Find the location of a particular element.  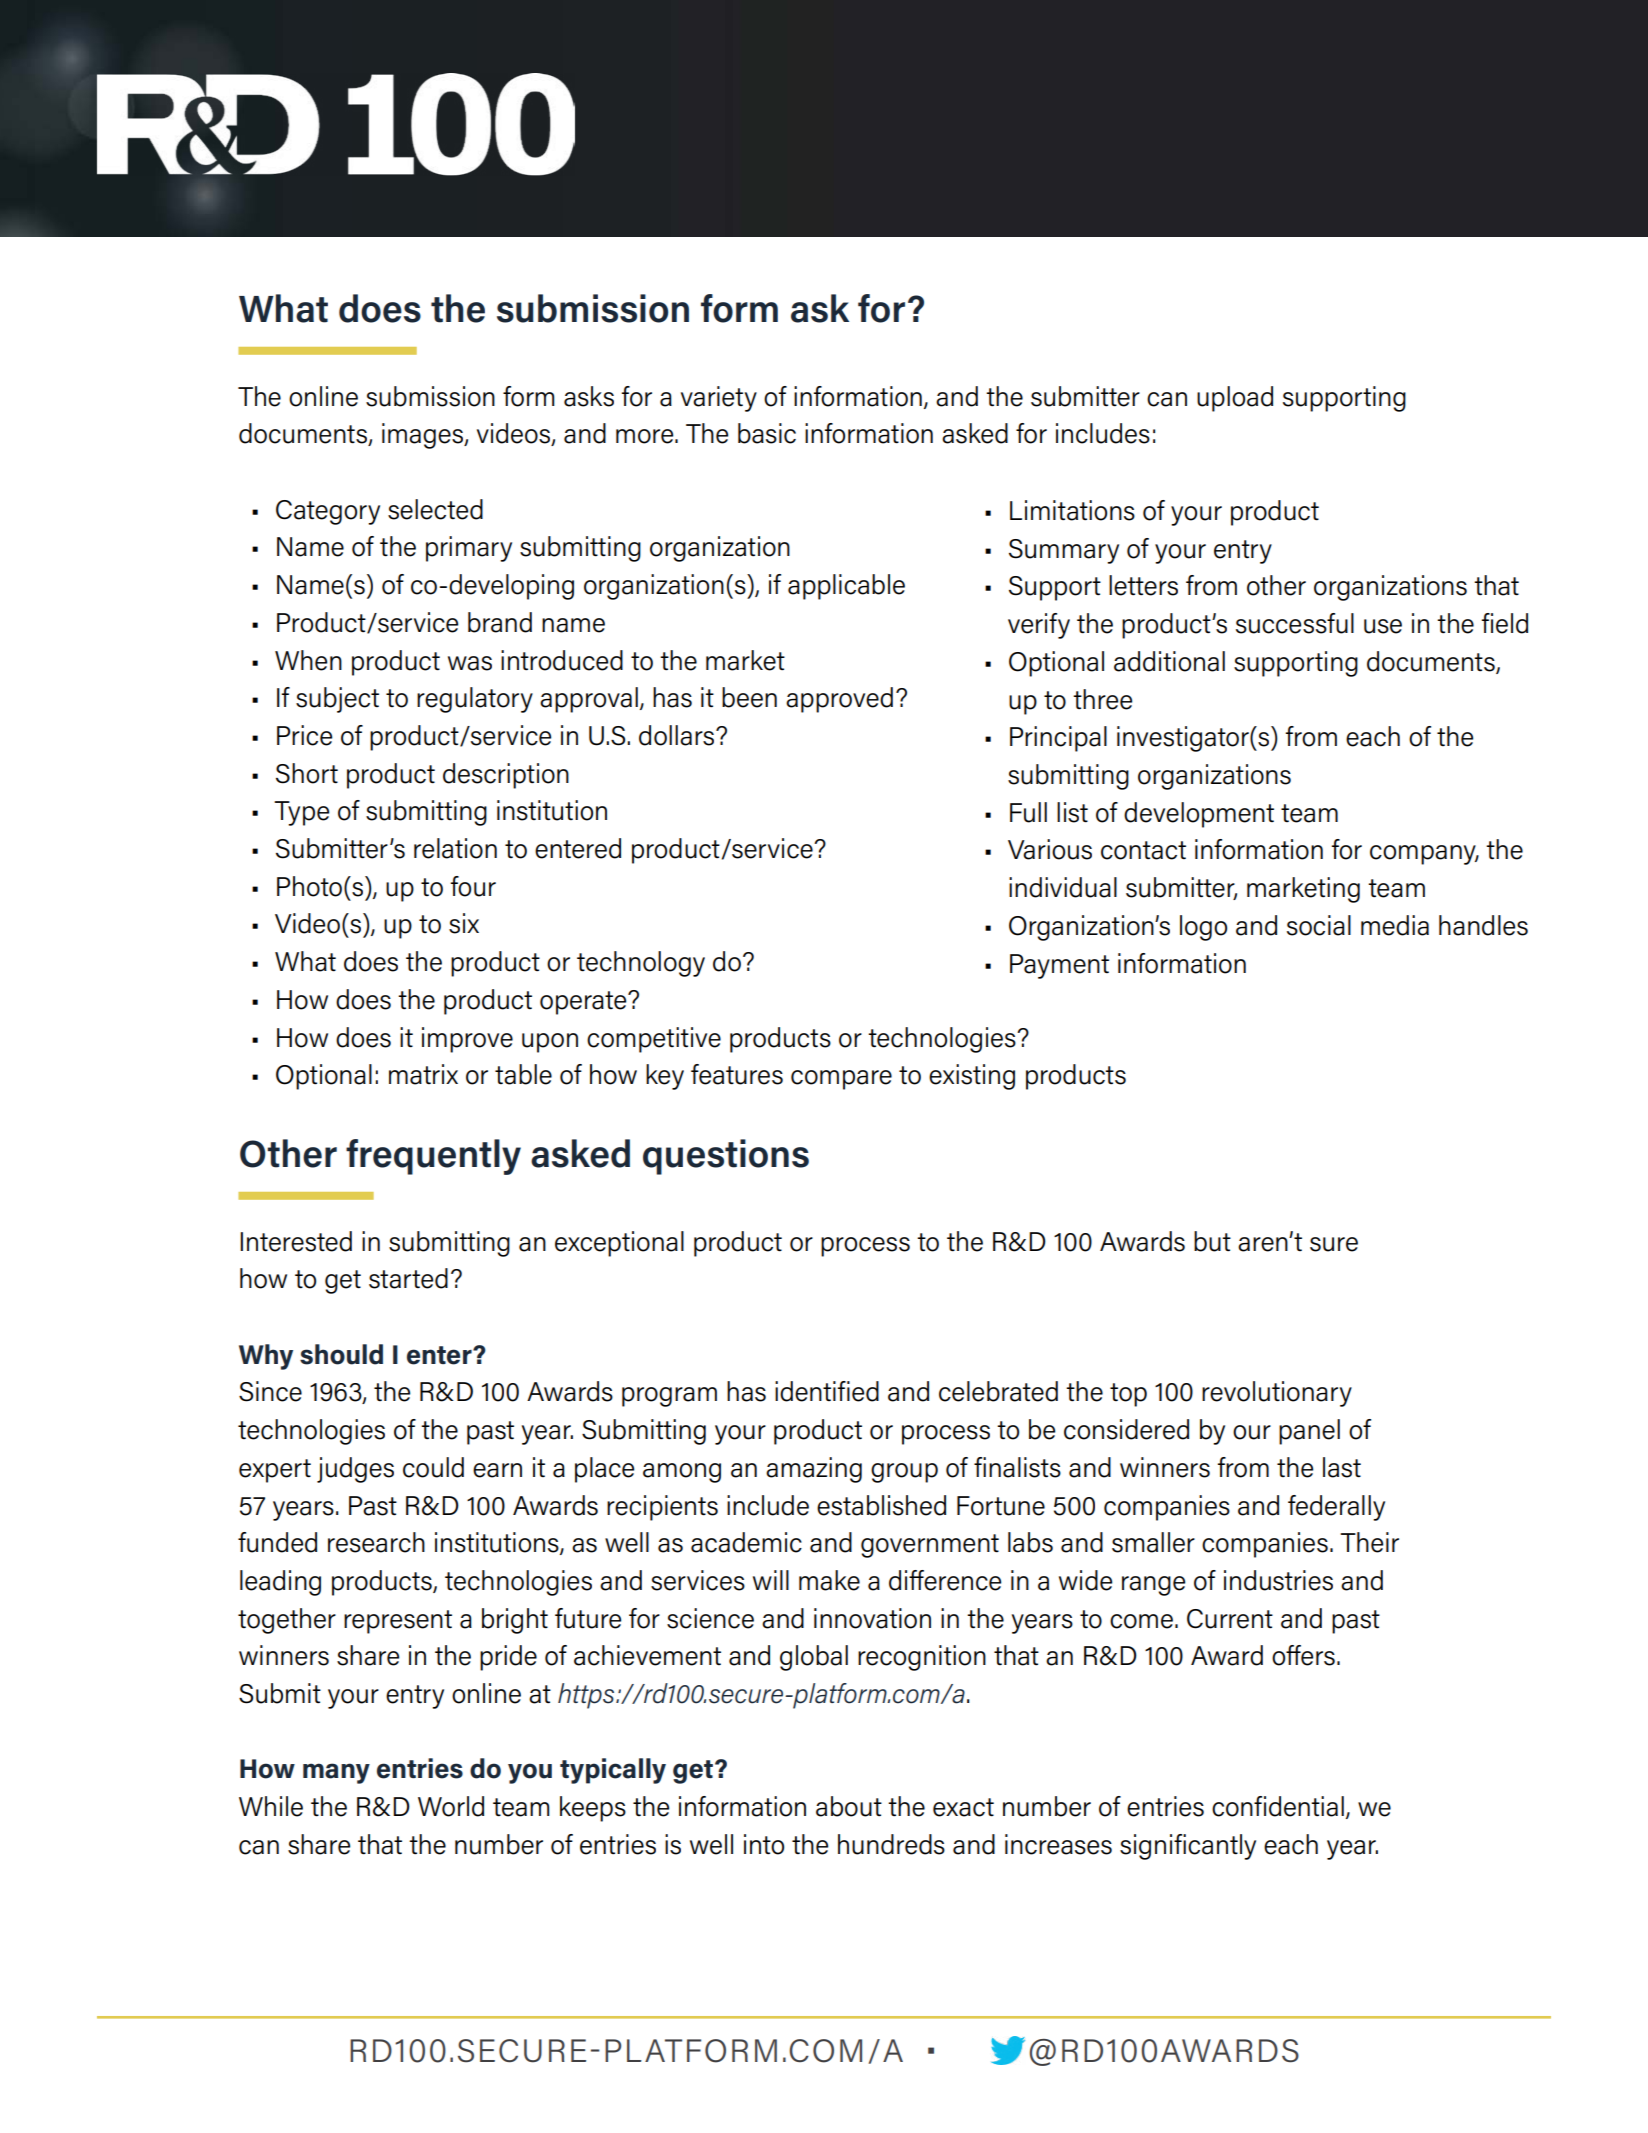

images is located at coordinates (423, 436).
